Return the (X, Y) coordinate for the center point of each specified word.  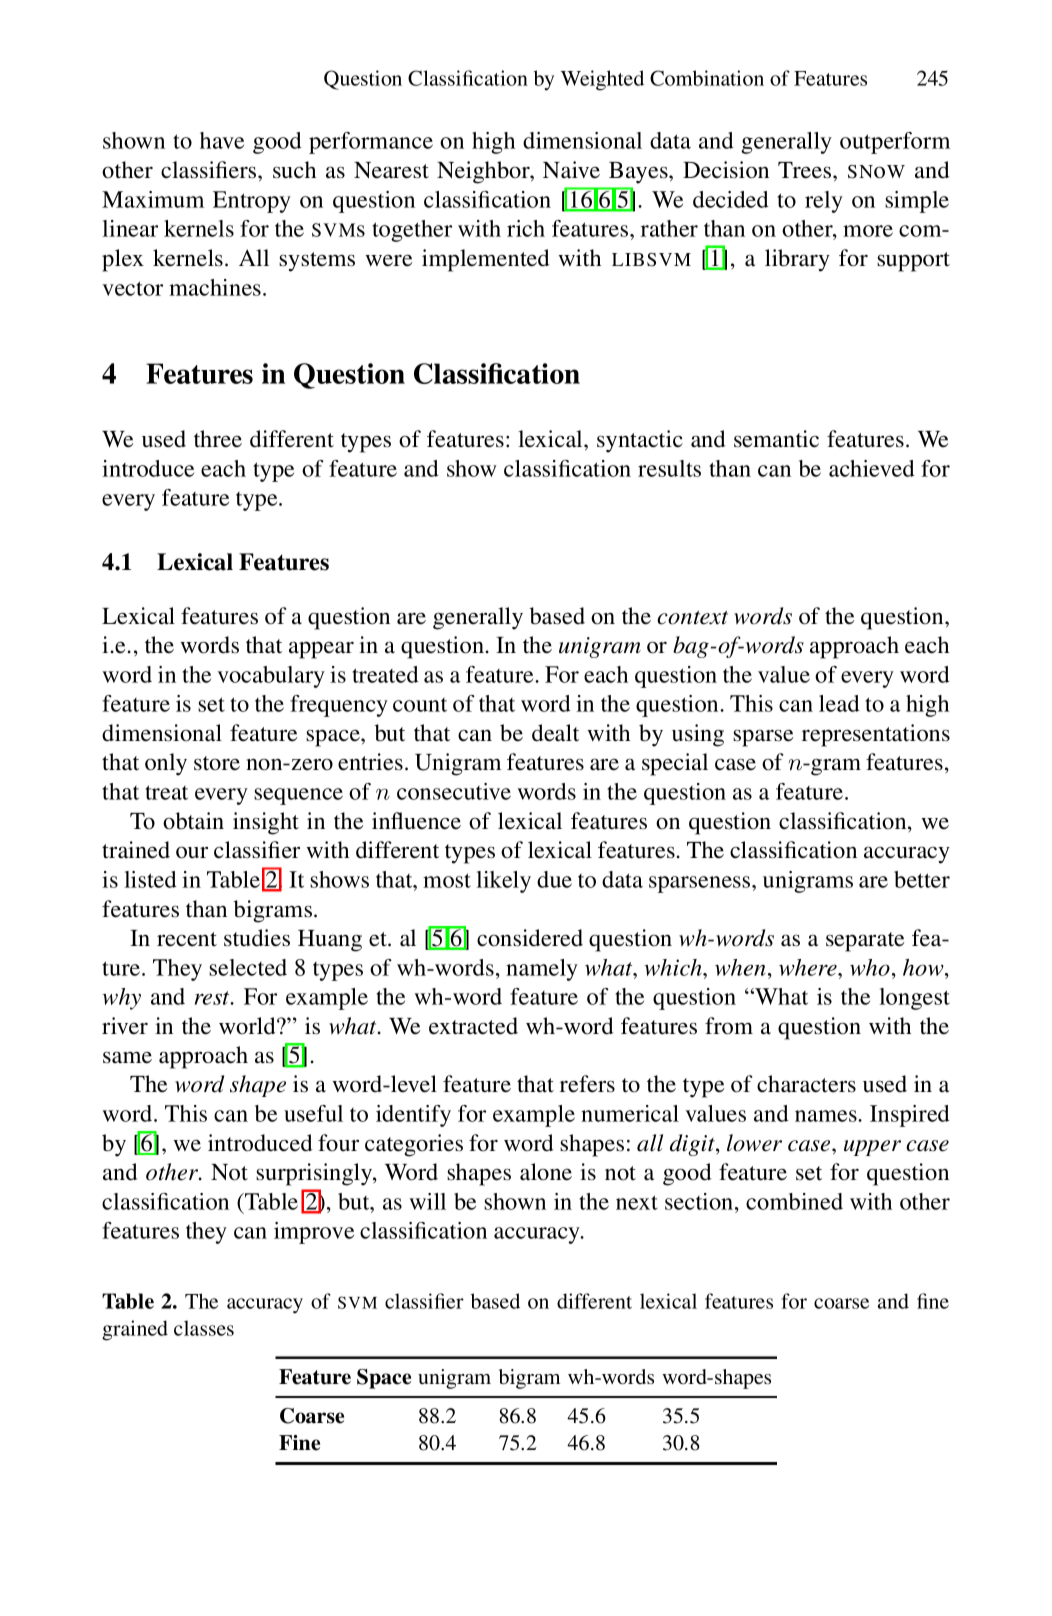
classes (204, 1328)
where (809, 967)
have (222, 140)
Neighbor (484, 172)
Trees (806, 170)
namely (542, 970)
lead (839, 703)
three (218, 439)
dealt (555, 733)
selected (248, 967)
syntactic (640, 441)
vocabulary (271, 677)
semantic (776, 439)
